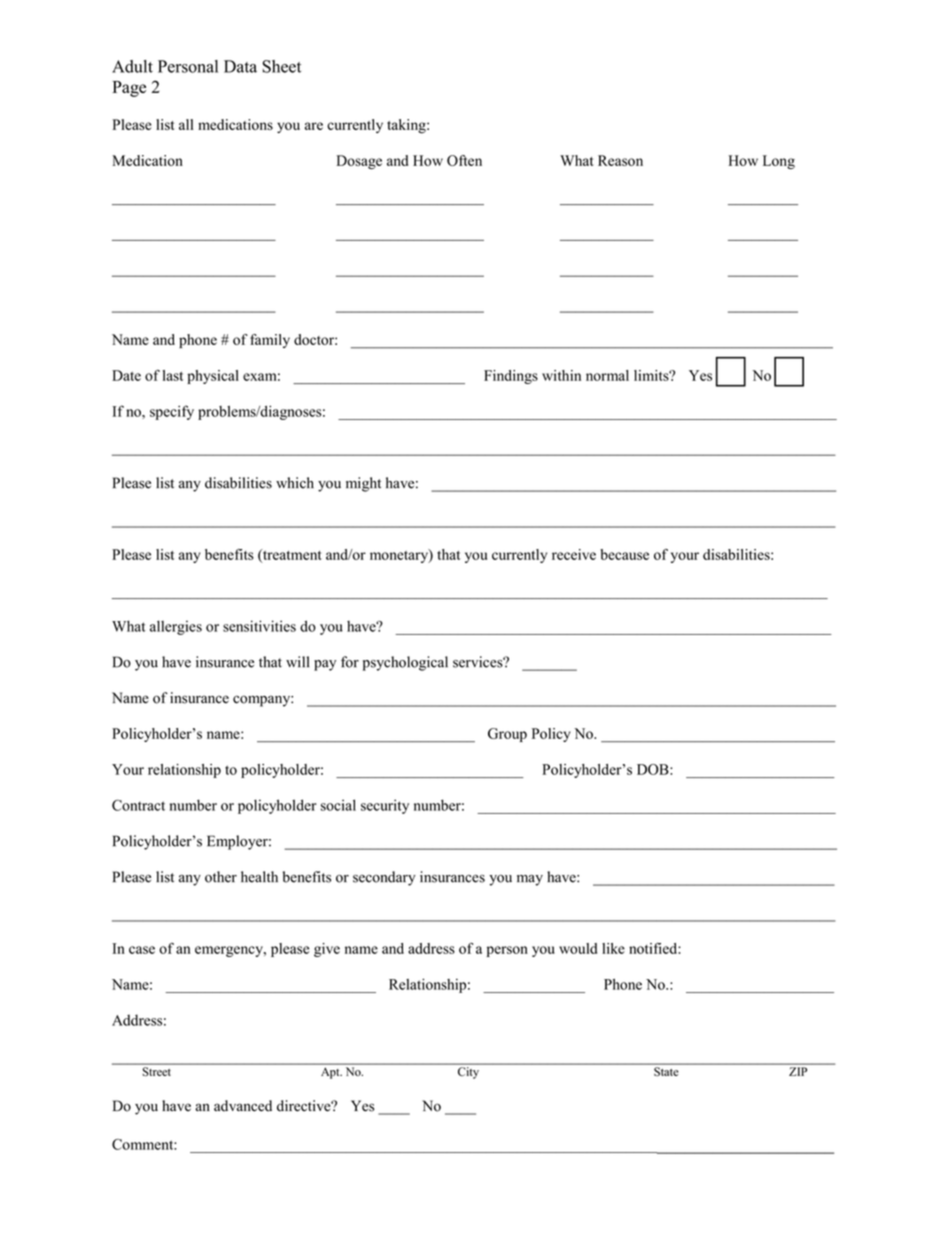 This screenshot has height=1233, width=952. Describe the element at coordinates (468, 1073) in the screenshot. I see `City` at that location.
